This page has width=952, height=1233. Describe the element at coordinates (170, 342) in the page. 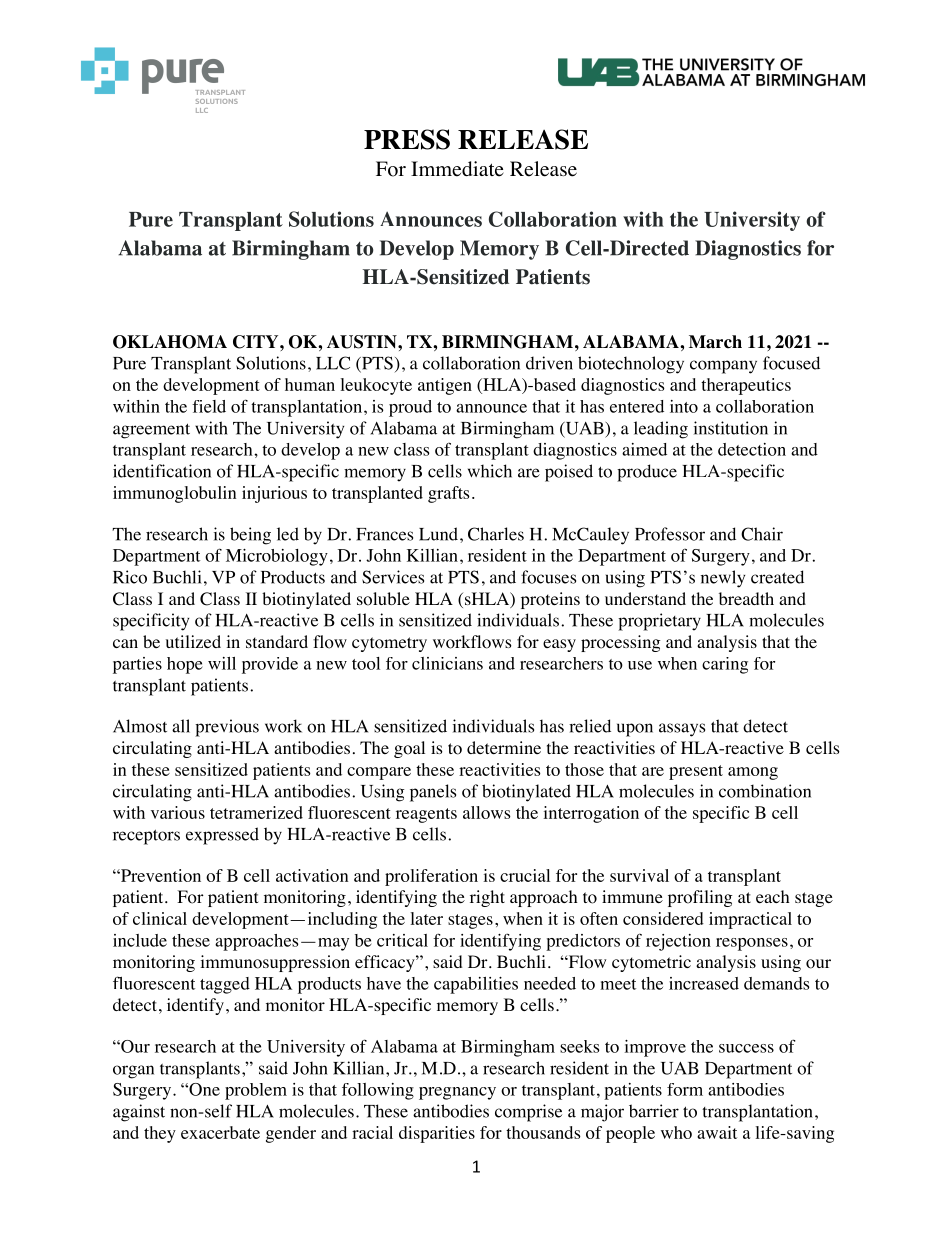

I see `OKLAHOMA` at that location.
